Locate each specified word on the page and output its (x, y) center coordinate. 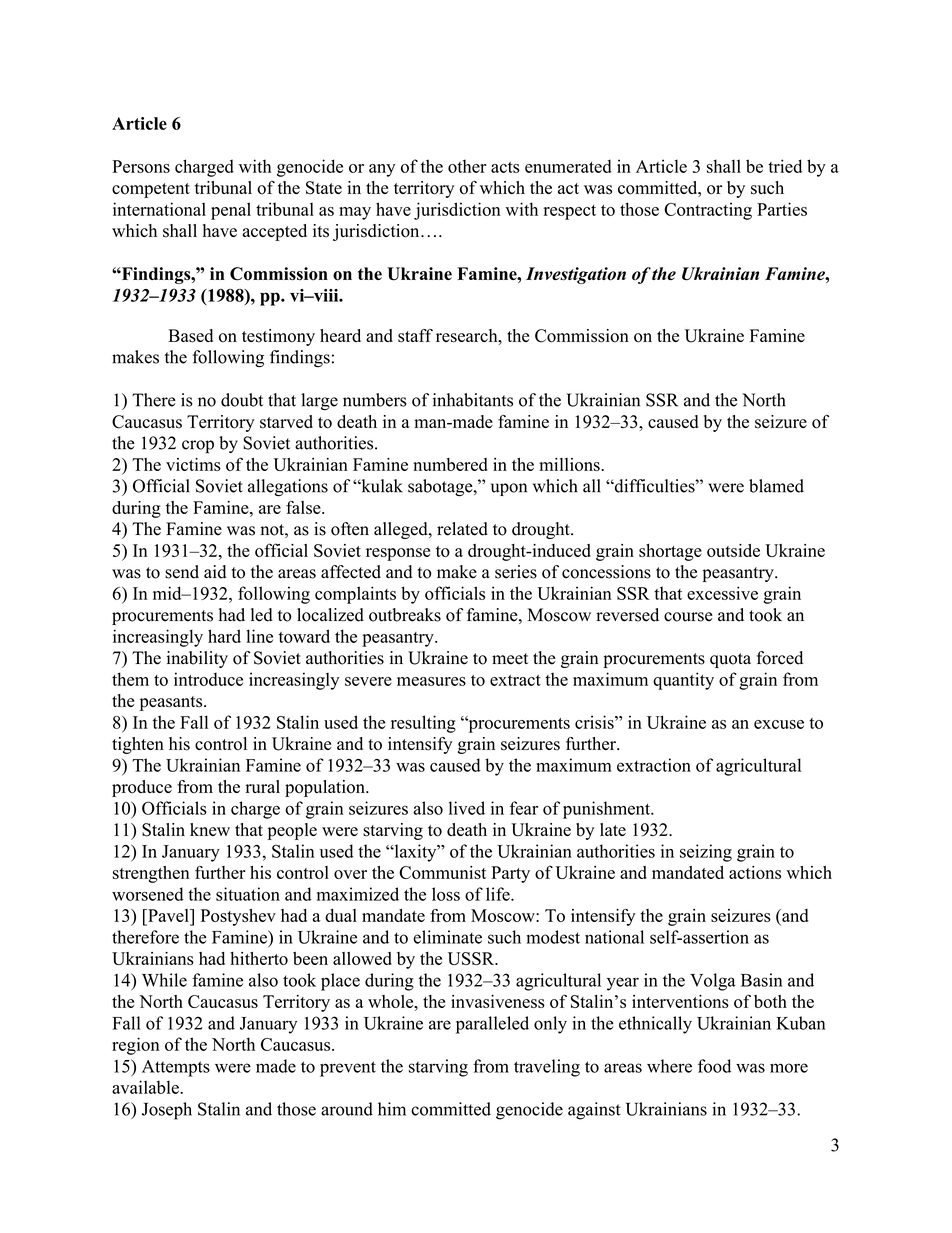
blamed (776, 486)
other (467, 166)
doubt (242, 400)
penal (231, 211)
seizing (706, 853)
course (688, 617)
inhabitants (473, 400)
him (392, 1109)
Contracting (708, 211)
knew (210, 829)
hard (224, 636)
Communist (442, 872)
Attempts (176, 1068)
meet (510, 659)
